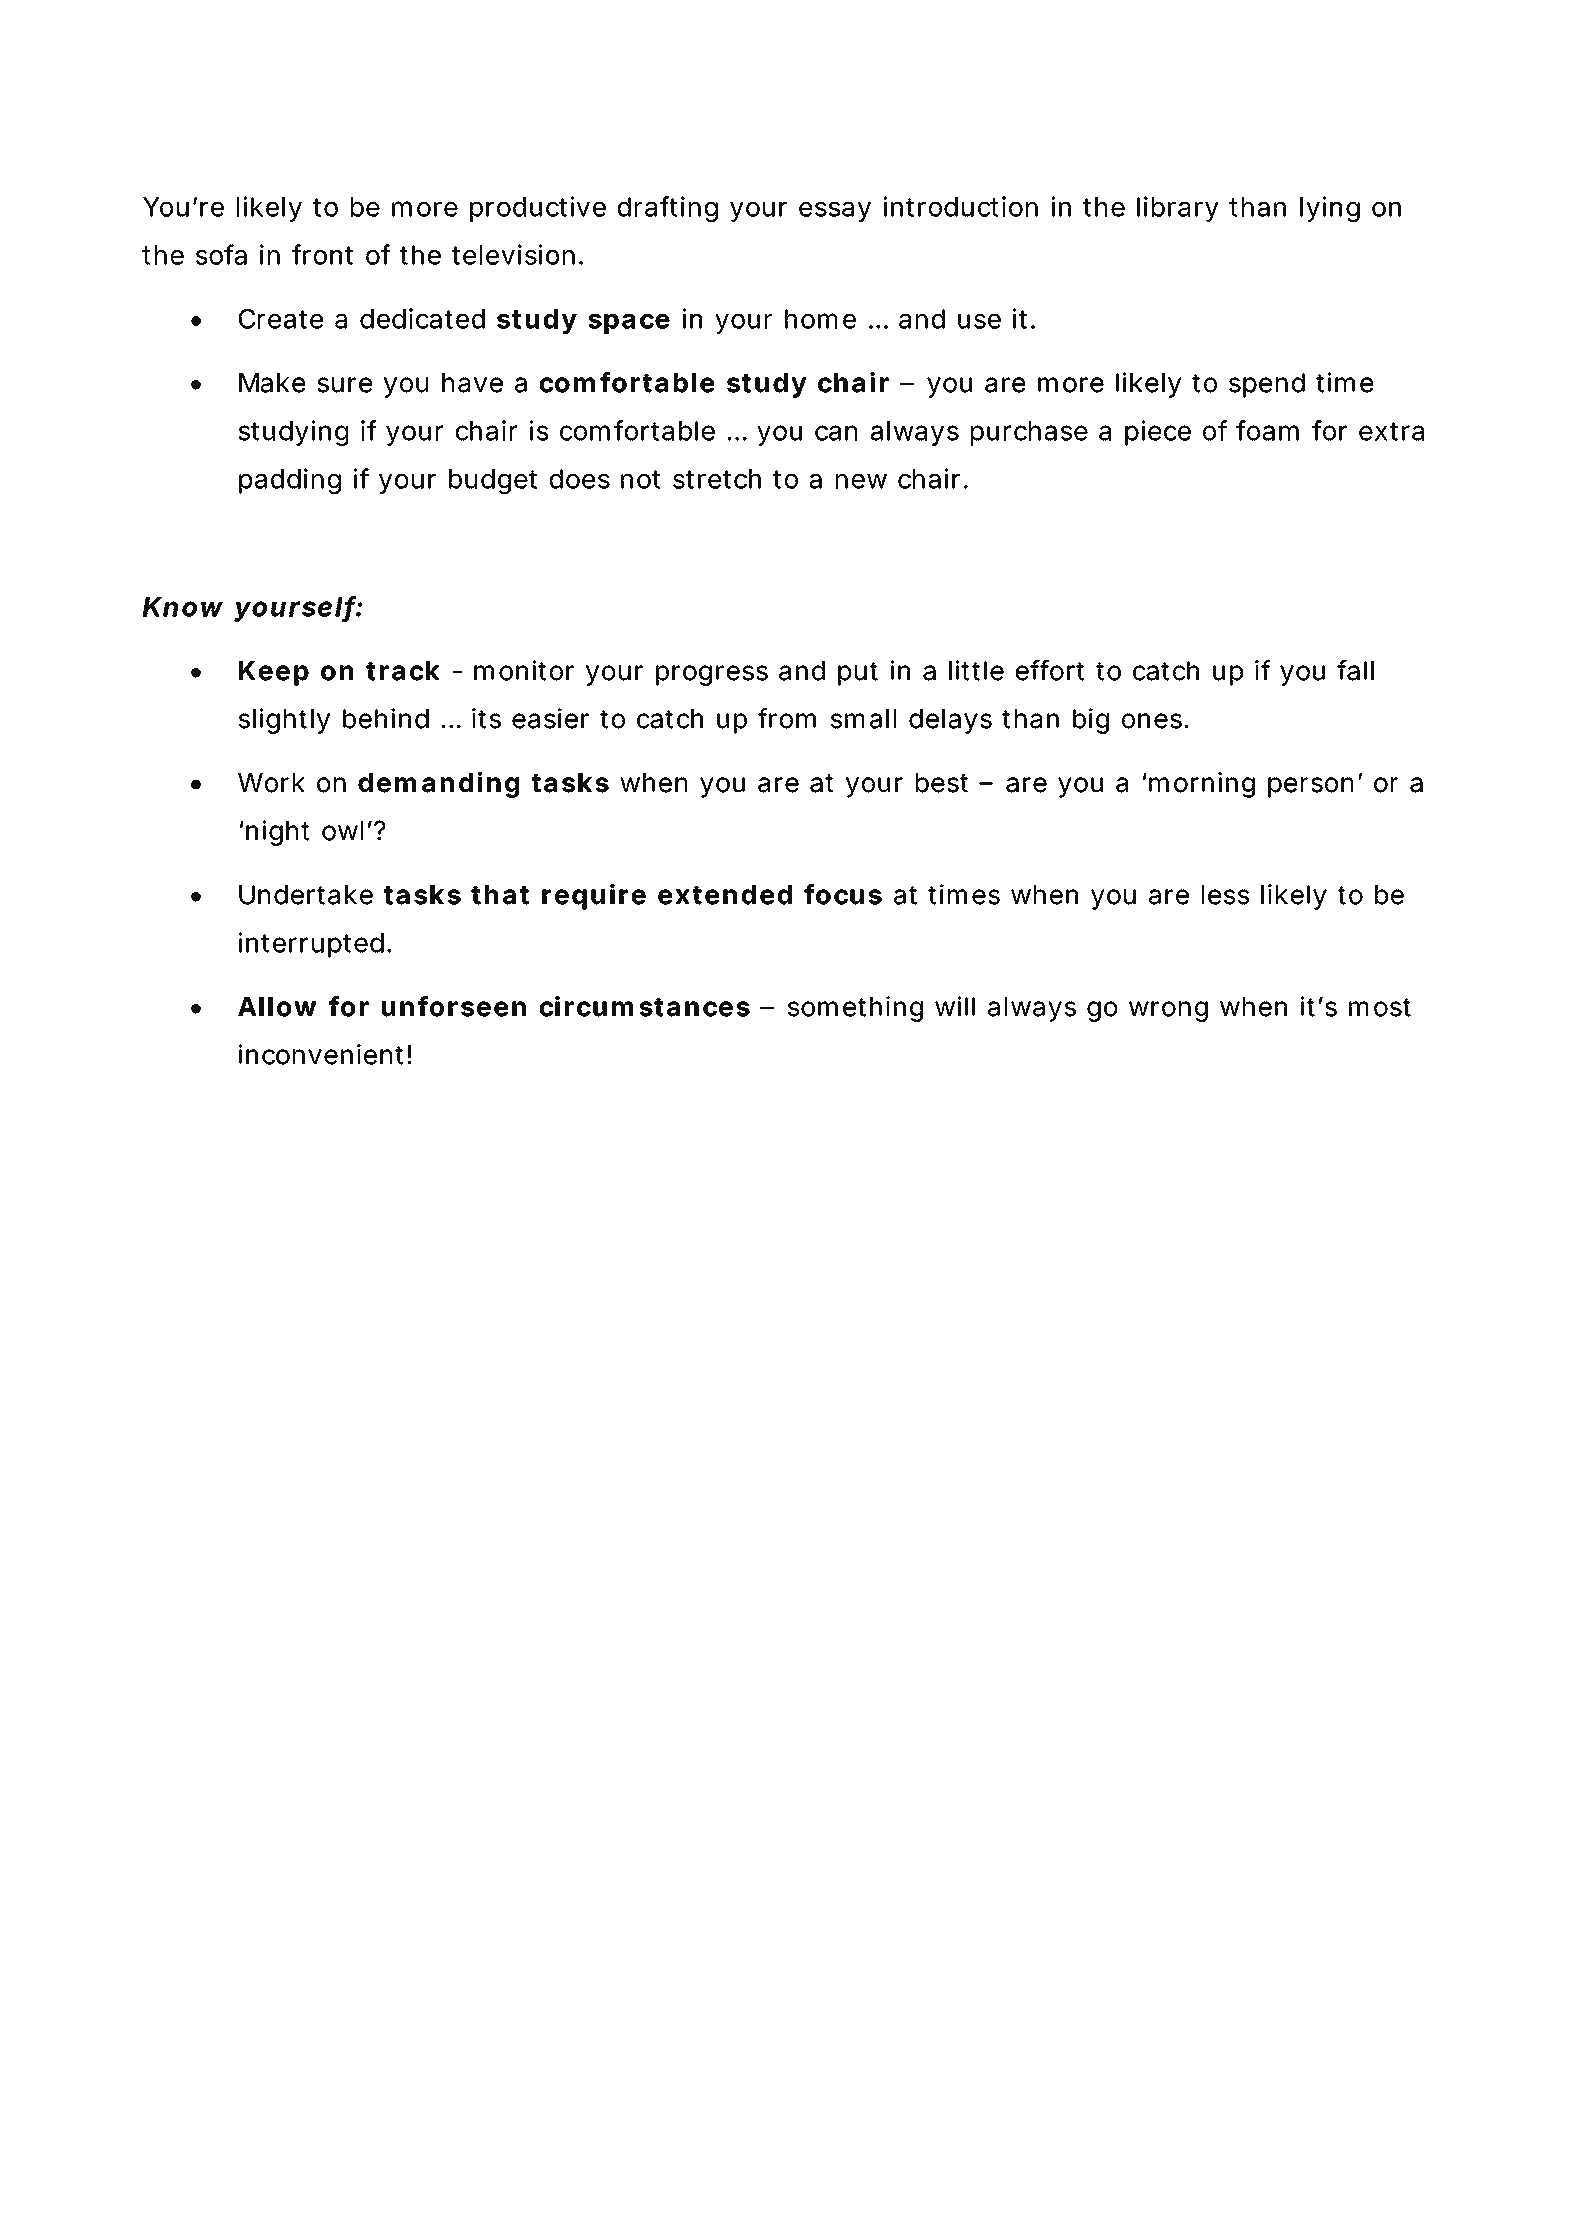  What do you see at coordinates (323, 1054) in the screenshot?
I see `inconvenient` at bounding box center [323, 1054].
